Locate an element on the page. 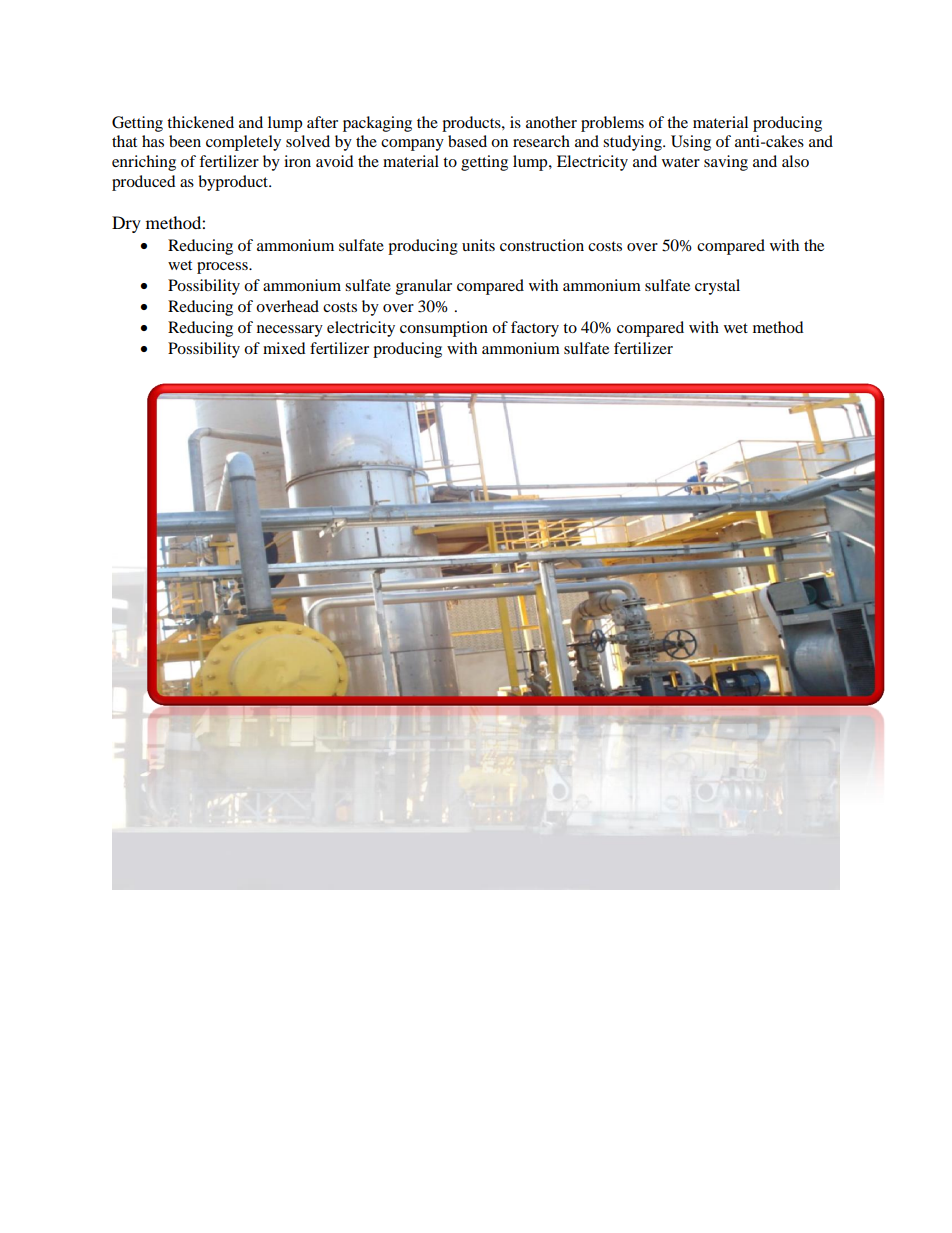  thickened is located at coordinates (200, 122).
